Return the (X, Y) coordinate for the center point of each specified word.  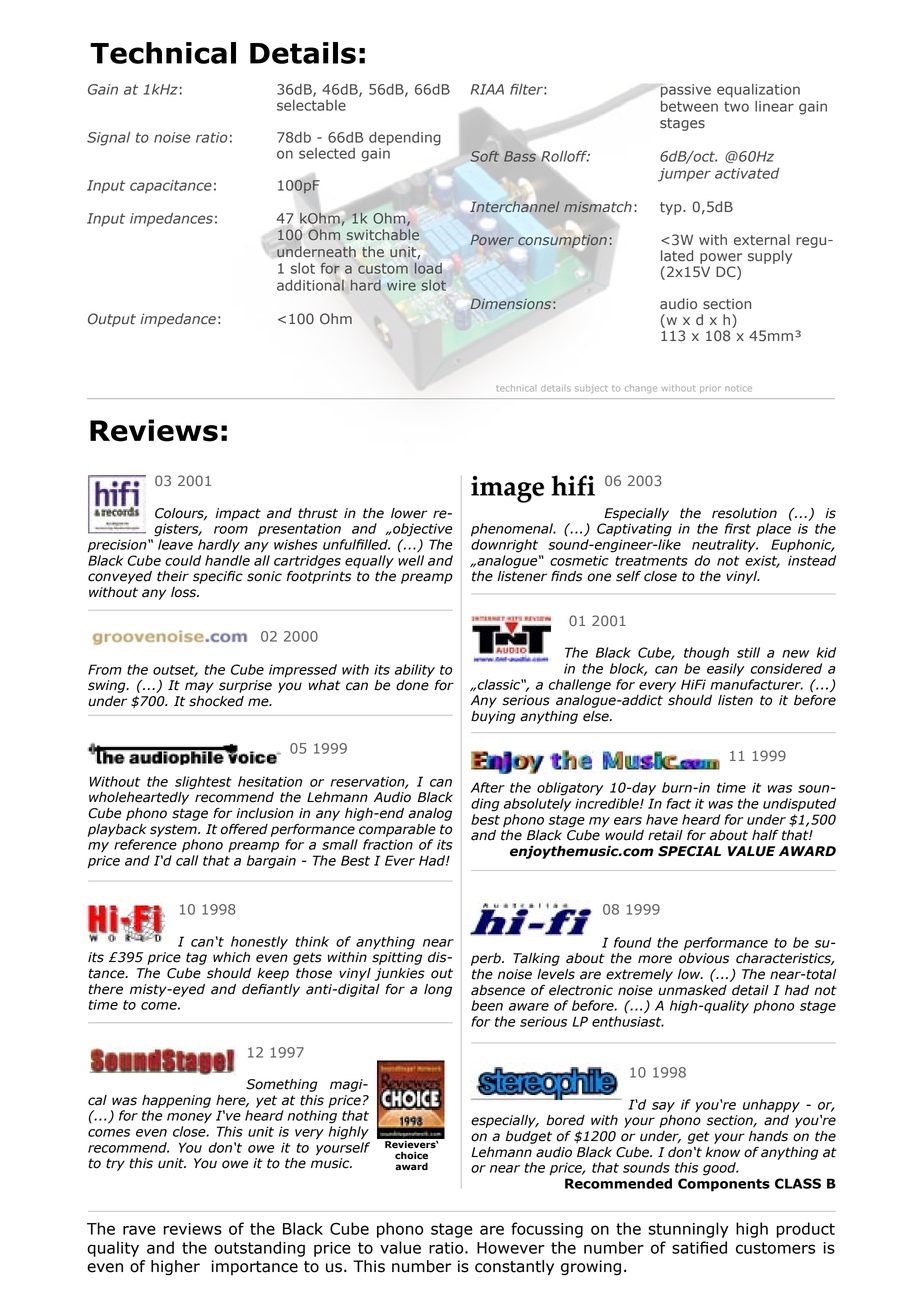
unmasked (692, 990)
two (736, 106)
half (765, 835)
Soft (485, 157)
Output (112, 320)
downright (504, 546)
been (487, 1005)
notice (738, 388)
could (183, 560)
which (231, 957)
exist (762, 561)
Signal (108, 139)
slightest (203, 783)
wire (401, 285)
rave (139, 1230)
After (488, 787)
